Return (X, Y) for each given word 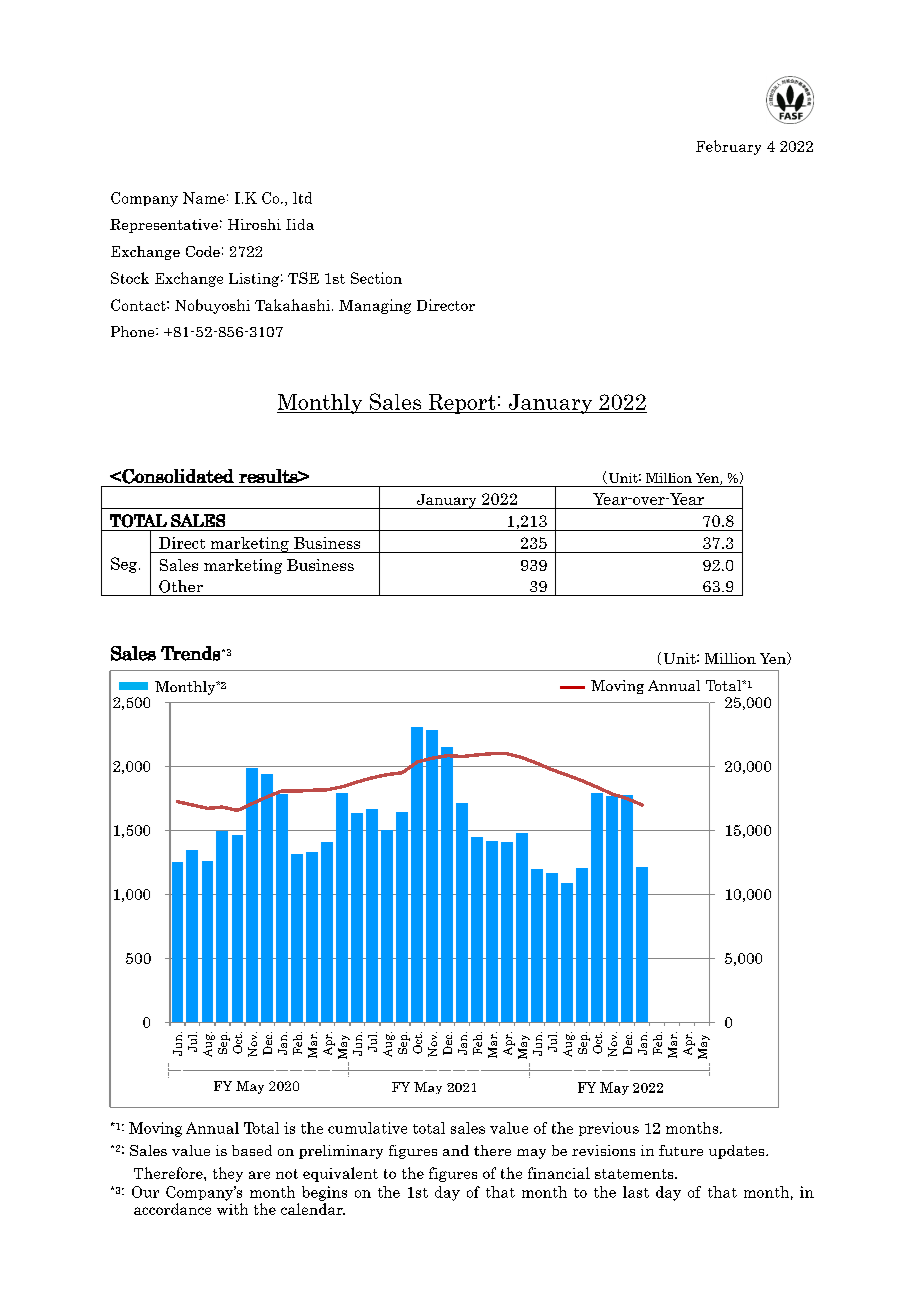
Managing (375, 306)
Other (181, 586)
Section (376, 278)
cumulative (367, 1128)
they (228, 1174)
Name (204, 198)
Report (462, 404)
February (728, 147)
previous (609, 1129)
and (456, 1150)
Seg (125, 565)
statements (635, 1174)
